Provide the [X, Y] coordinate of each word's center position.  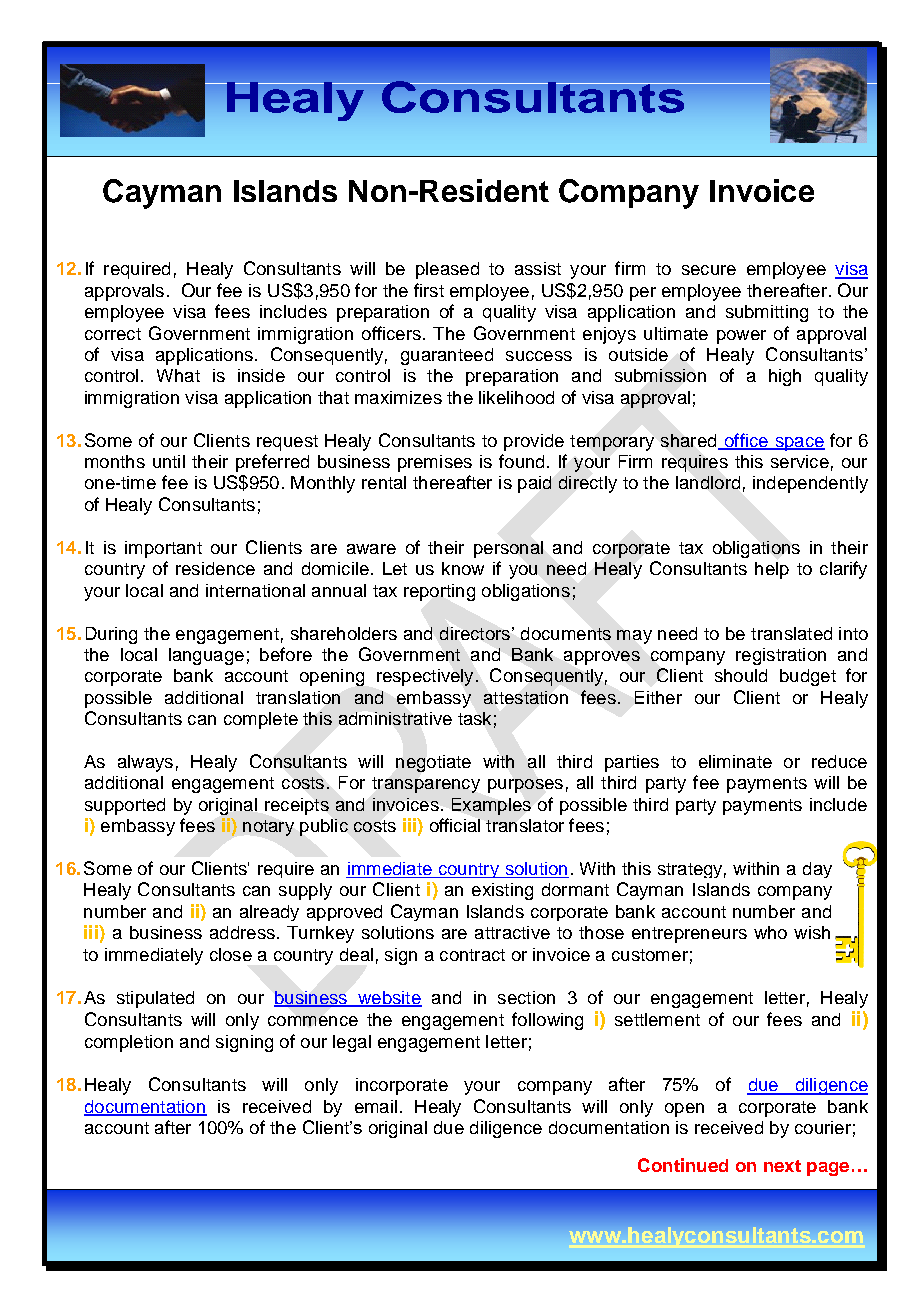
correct [113, 334]
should [741, 675]
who [770, 932]
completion [129, 1043]
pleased [447, 270]
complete [261, 720]
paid [534, 484]
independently [810, 484]
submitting [767, 313]
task [474, 718]
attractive [512, 932]
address [242, 932]
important [163, 549]
